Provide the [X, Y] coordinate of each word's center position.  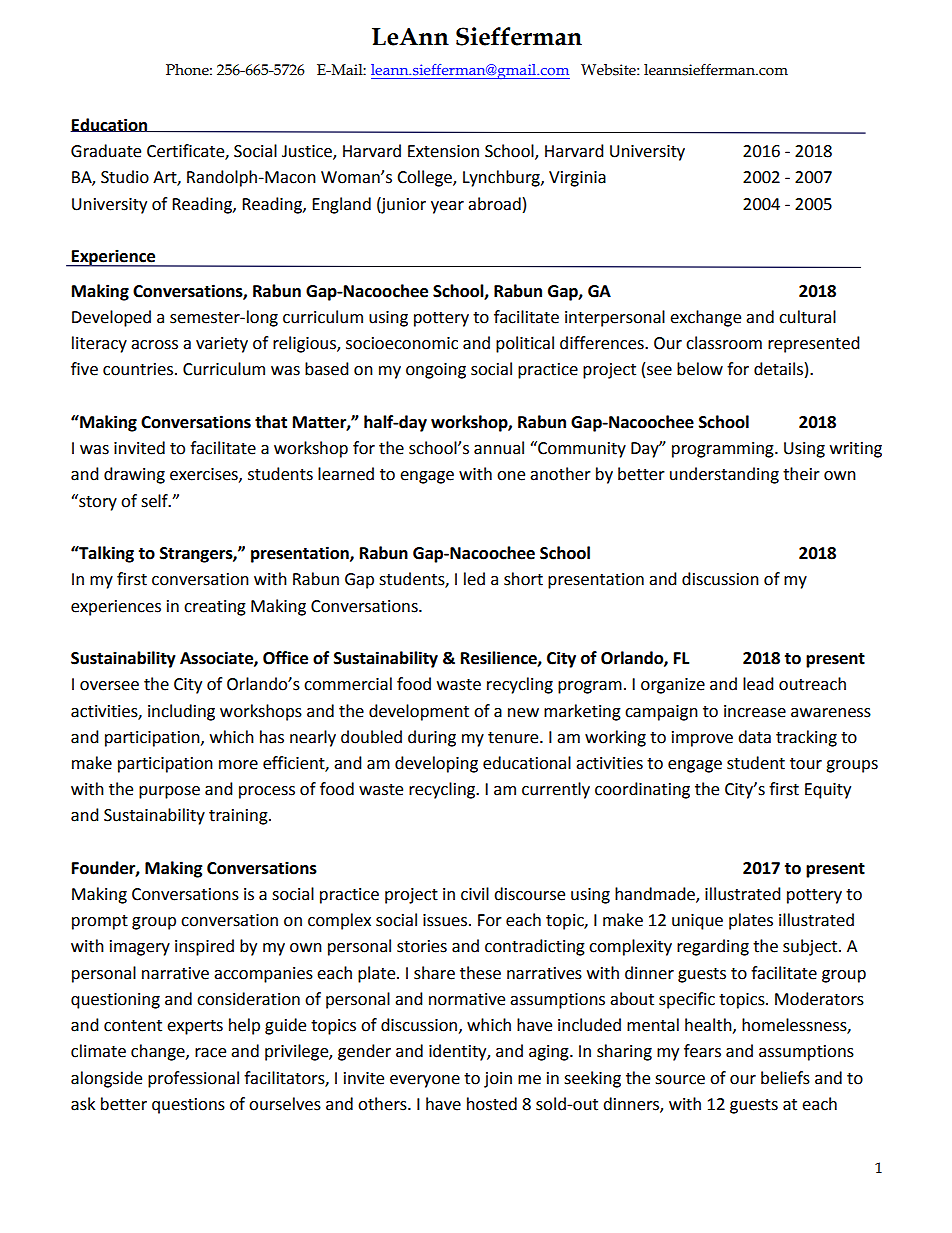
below [700, 369]
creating [215, 608]
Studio [125, 177]
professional [193, 1079]
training [239, 817]
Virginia [577, 179]
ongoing [436, 371]
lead [758, 684]
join [498, 1080]
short [523, 579]
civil [475, 894]
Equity [828, 791]
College [425, 178]
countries [139, 369]
